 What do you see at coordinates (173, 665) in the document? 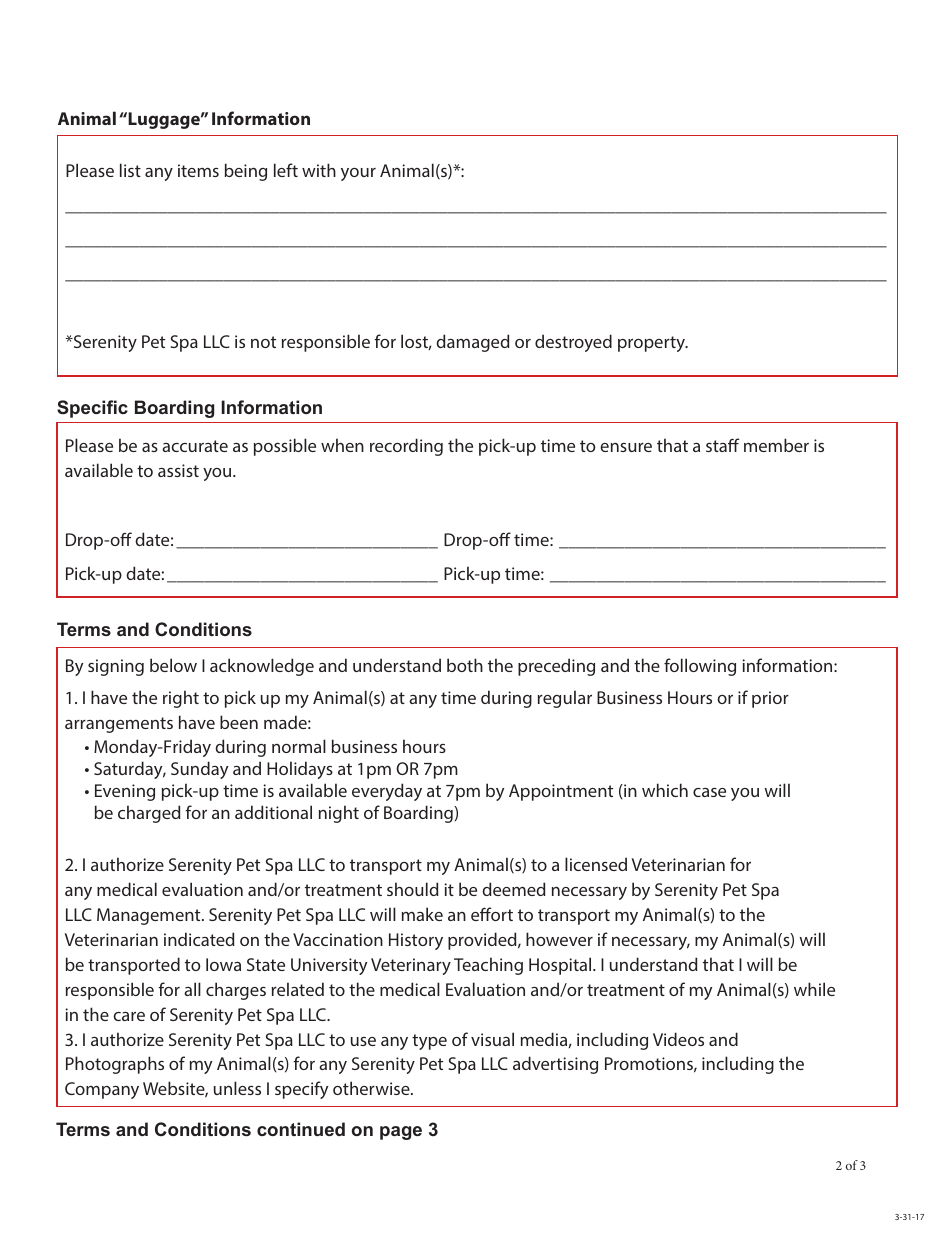
I see `below` at bounding box center [173, 665].
